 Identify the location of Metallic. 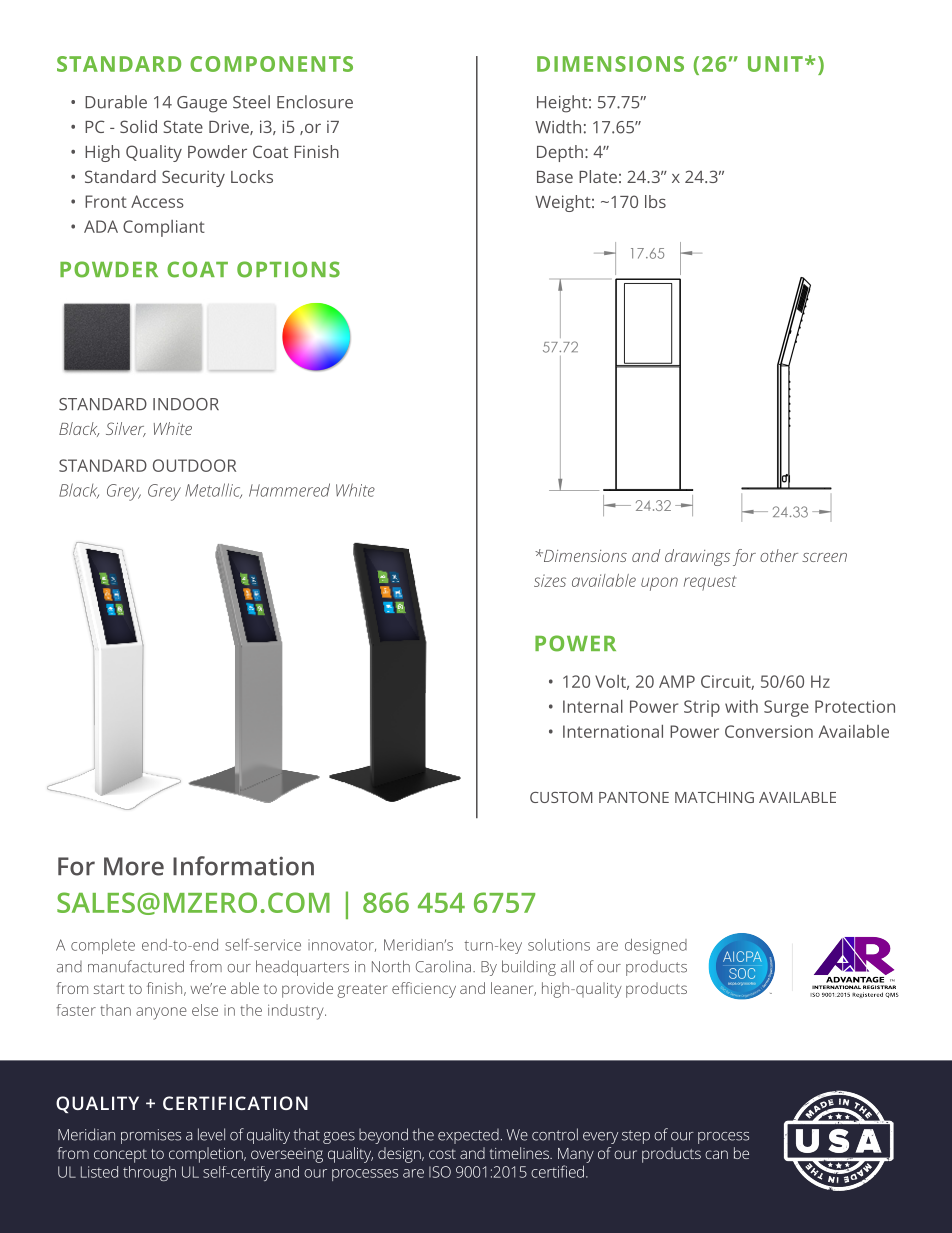
(213, 490).
